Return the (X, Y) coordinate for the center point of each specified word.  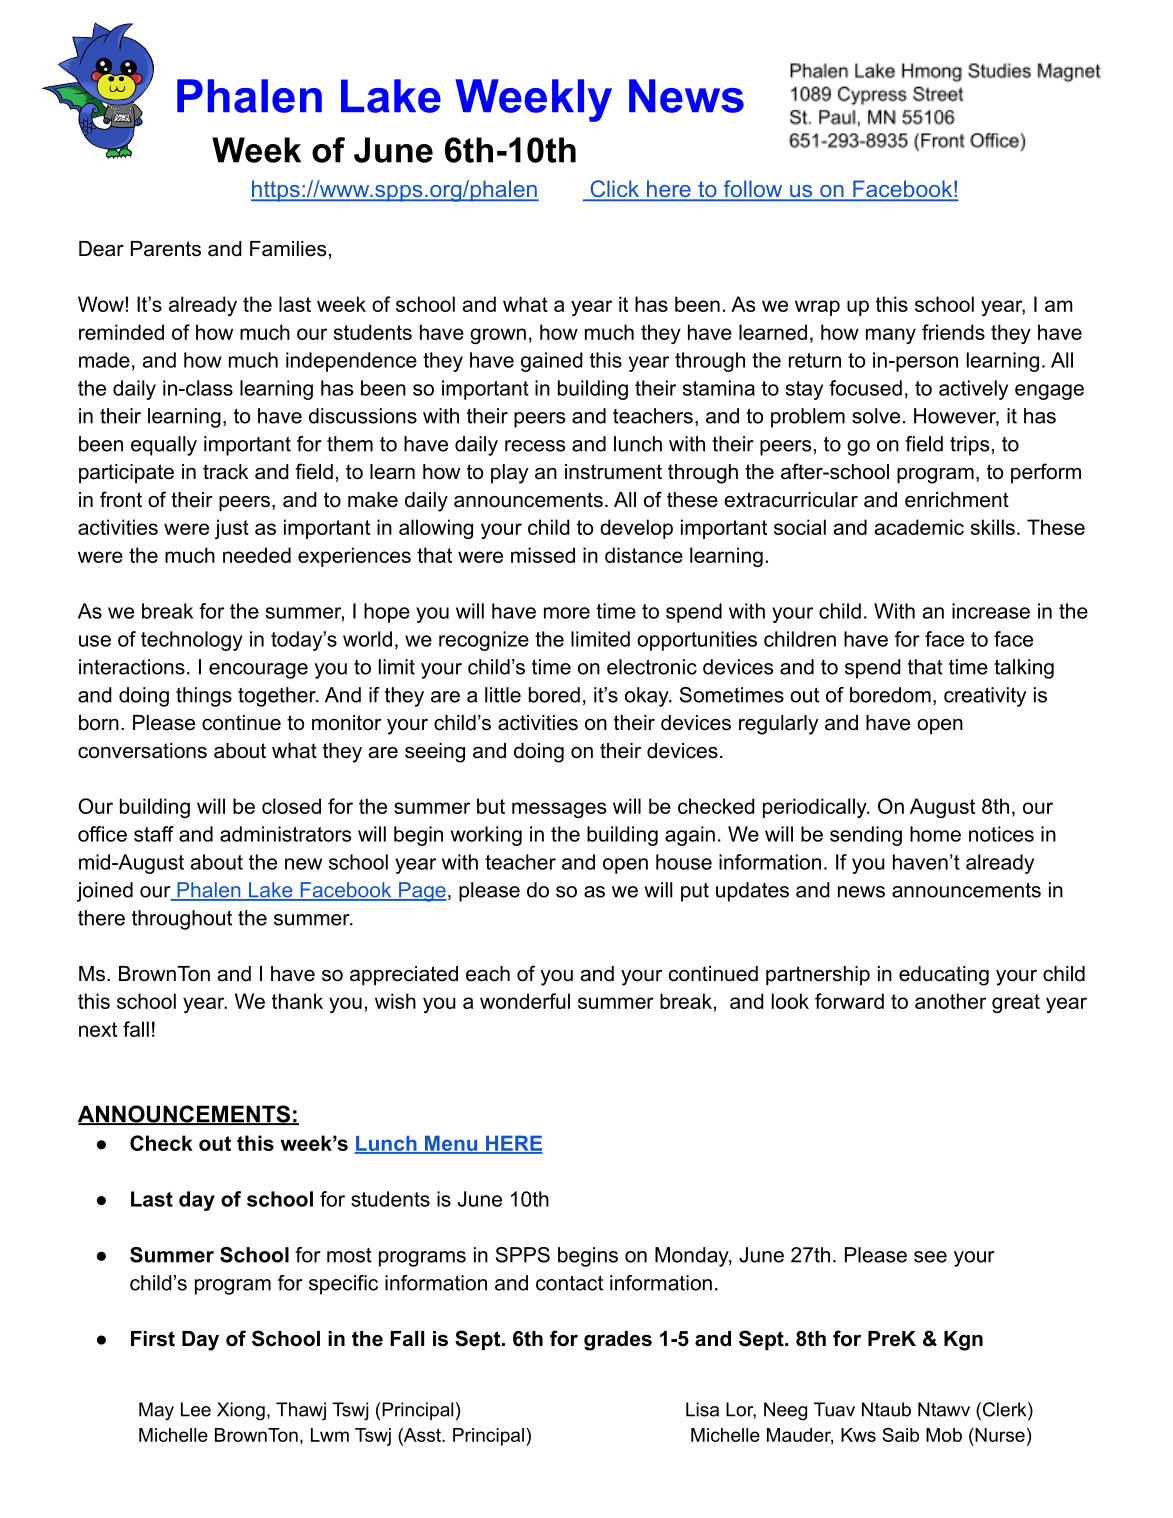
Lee (196, 1409)
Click (615, 190)
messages (559, 810)
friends (953, 332)
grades (618, 1341)
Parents (166, 249)
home (935, 834)
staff (154, 834)
